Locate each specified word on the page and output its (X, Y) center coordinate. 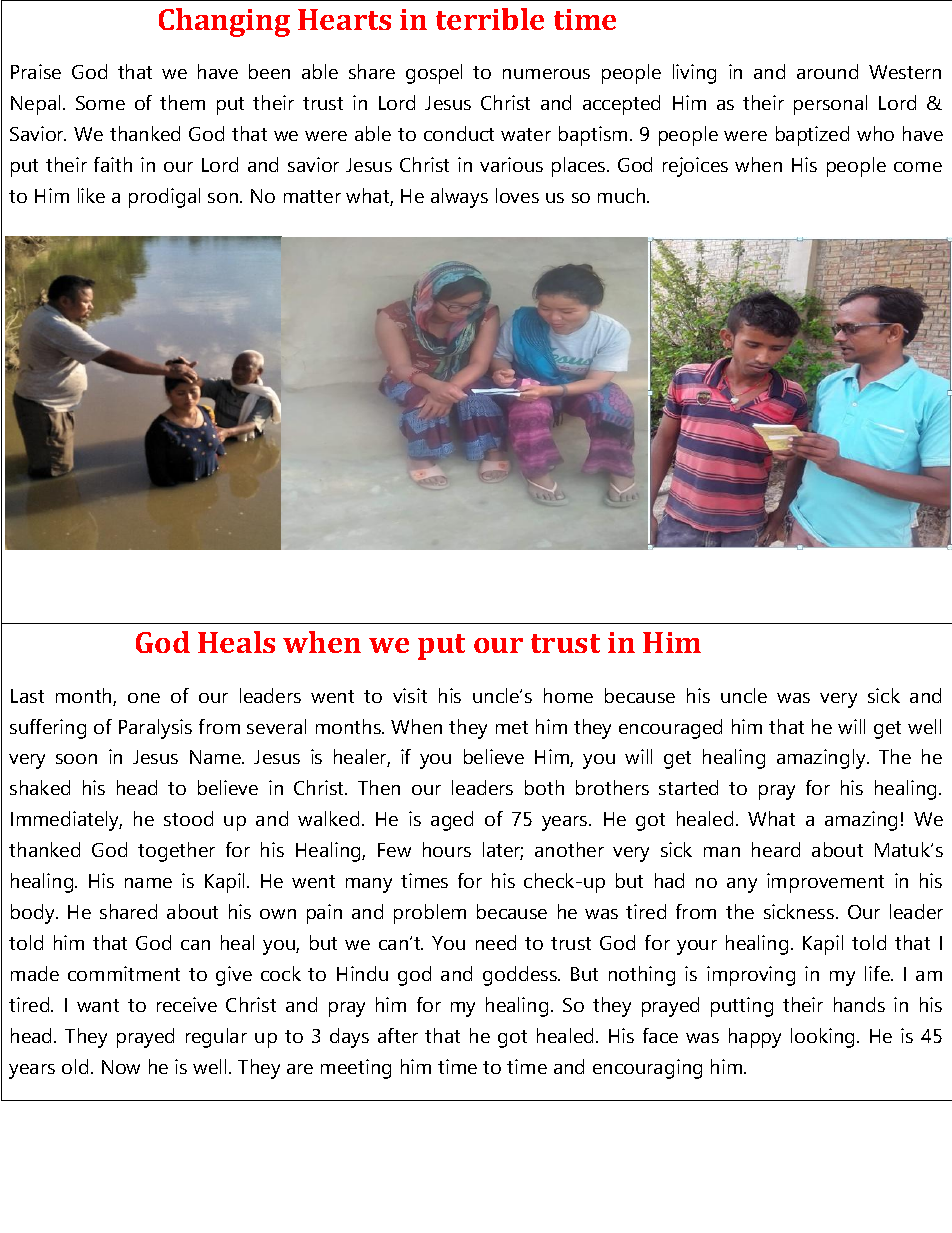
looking (822, 1038)
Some (100, 103)
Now (121, 1067)
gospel (434, 74)
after (398, 1035)
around (827, 71)
